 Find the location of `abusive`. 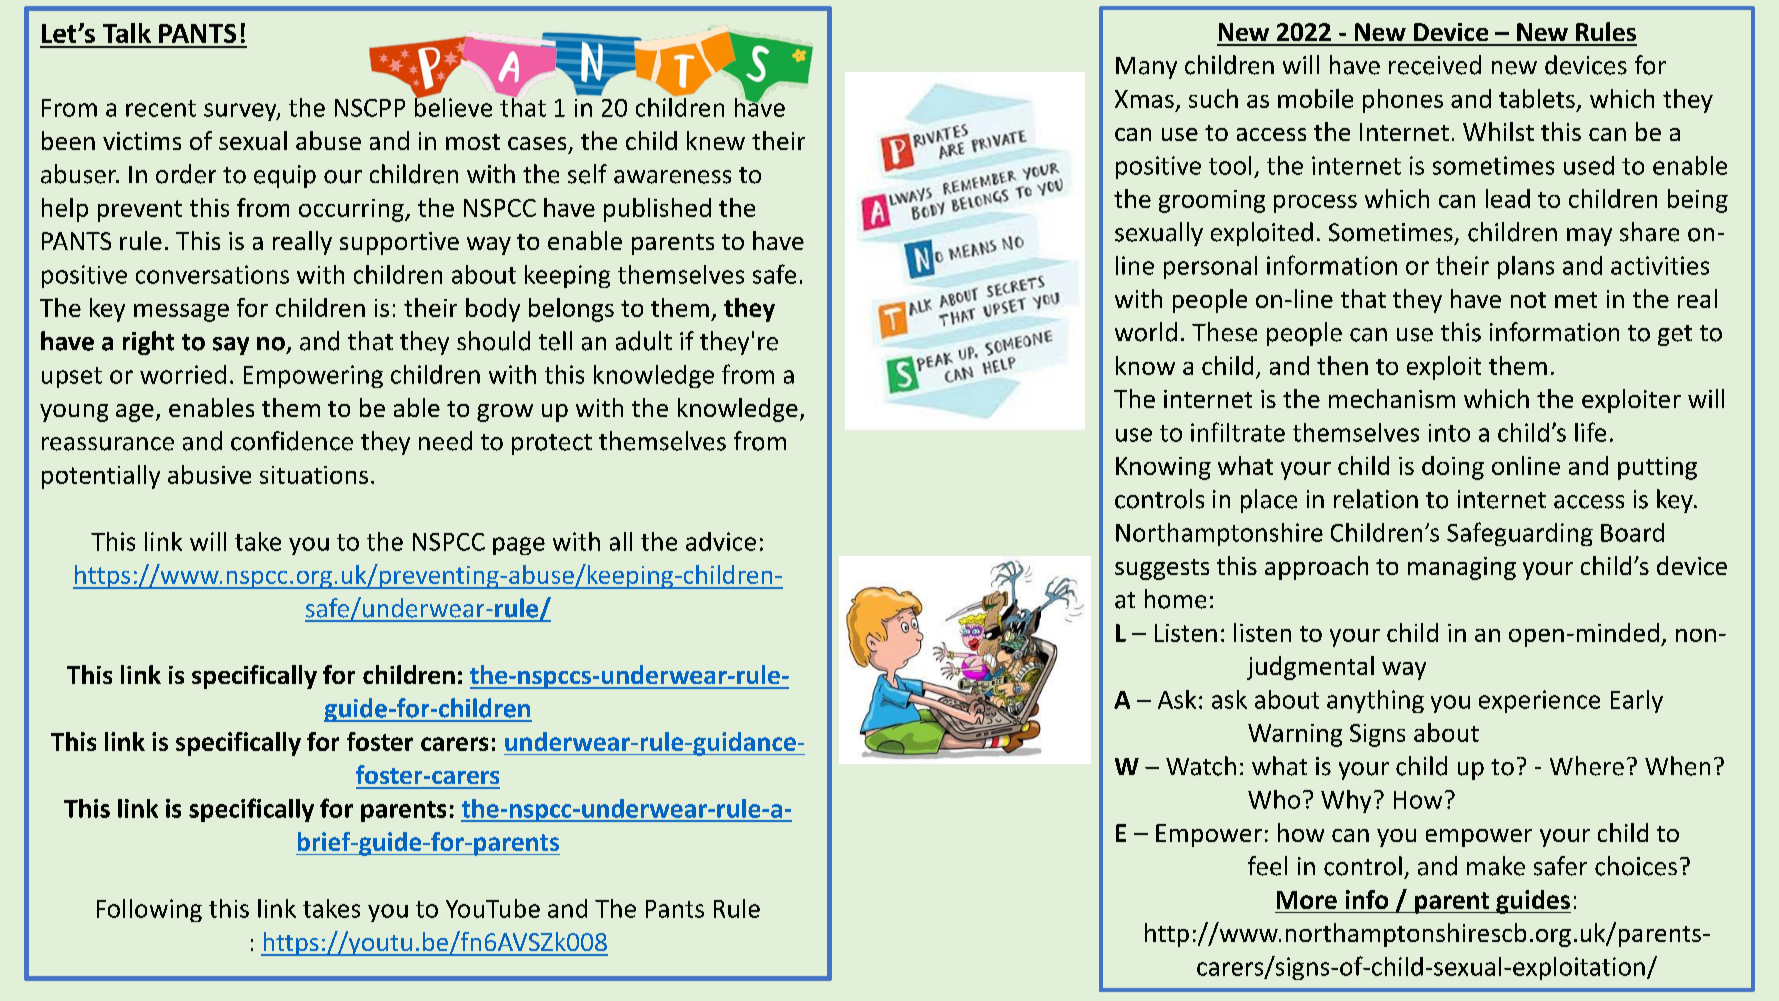

abusive is located at coordinates (209, 474).
